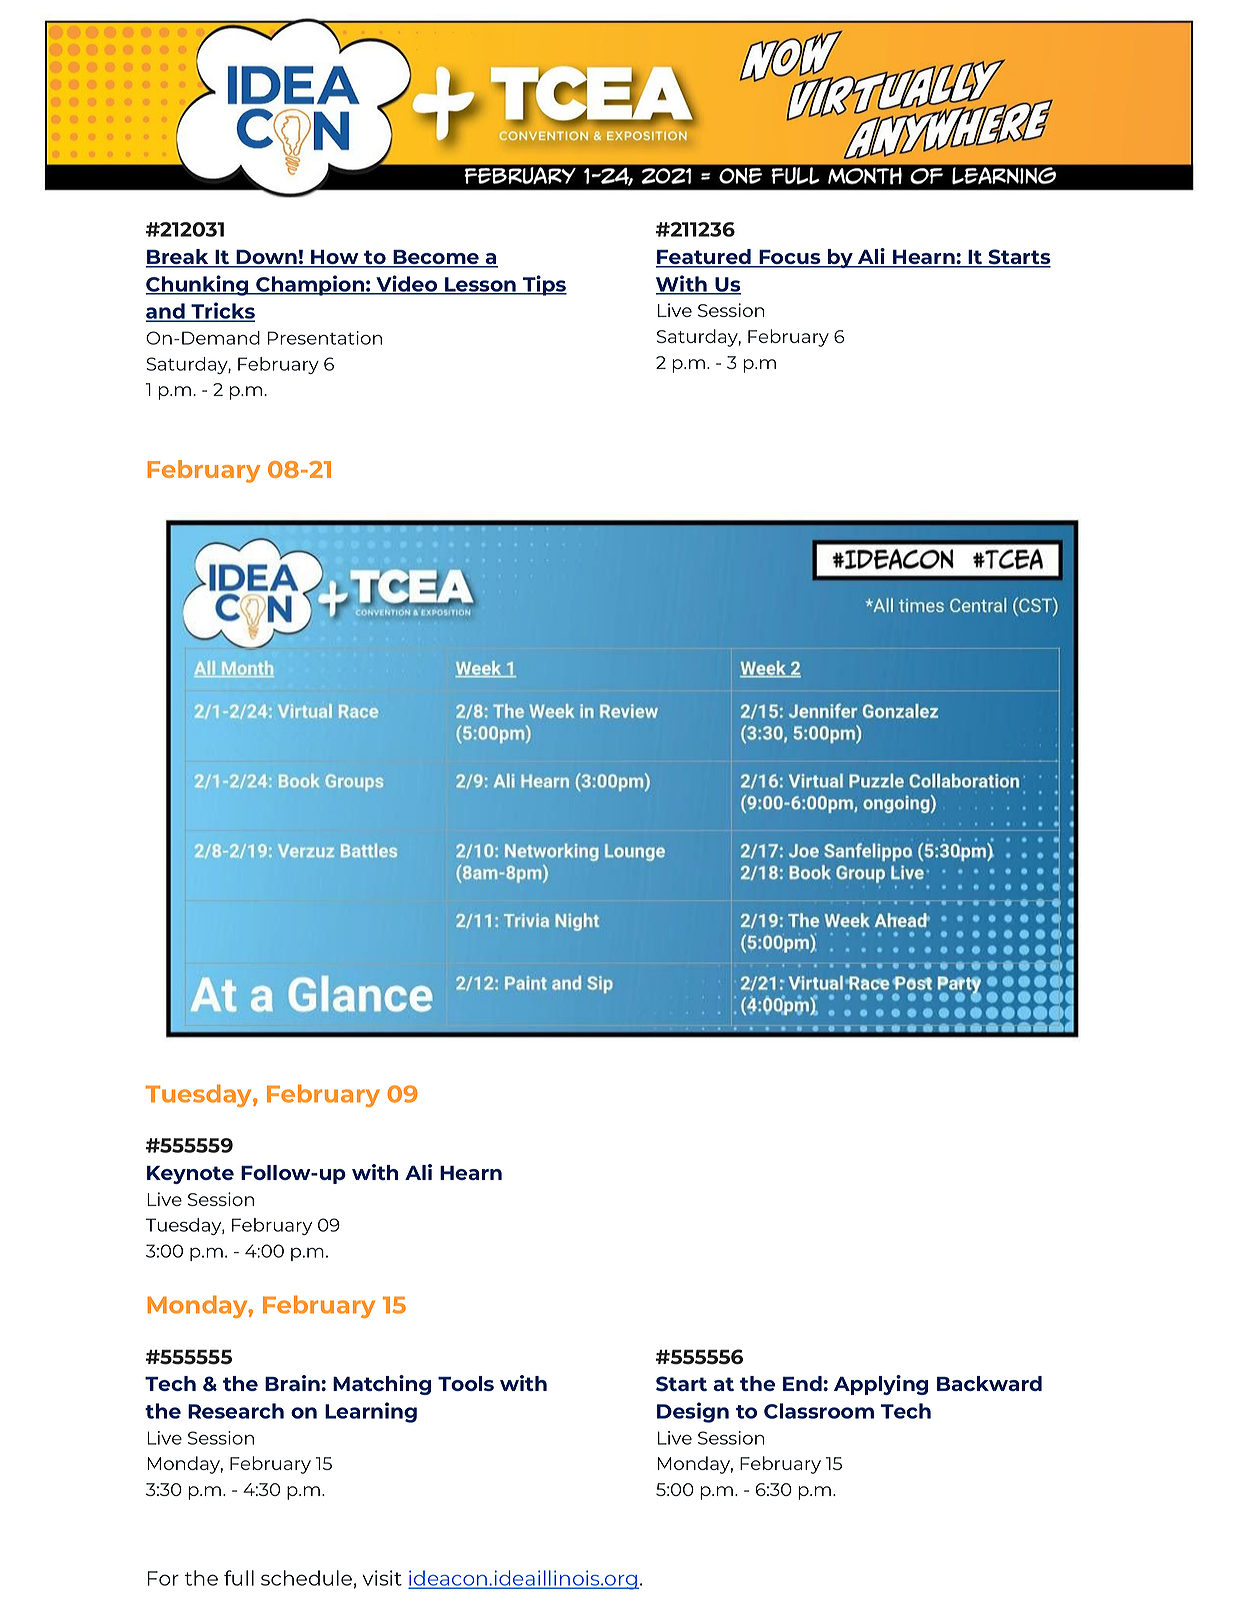  Describe the element at coordinates (544, 285) in the screenshot. I see `Tips` at that location.
